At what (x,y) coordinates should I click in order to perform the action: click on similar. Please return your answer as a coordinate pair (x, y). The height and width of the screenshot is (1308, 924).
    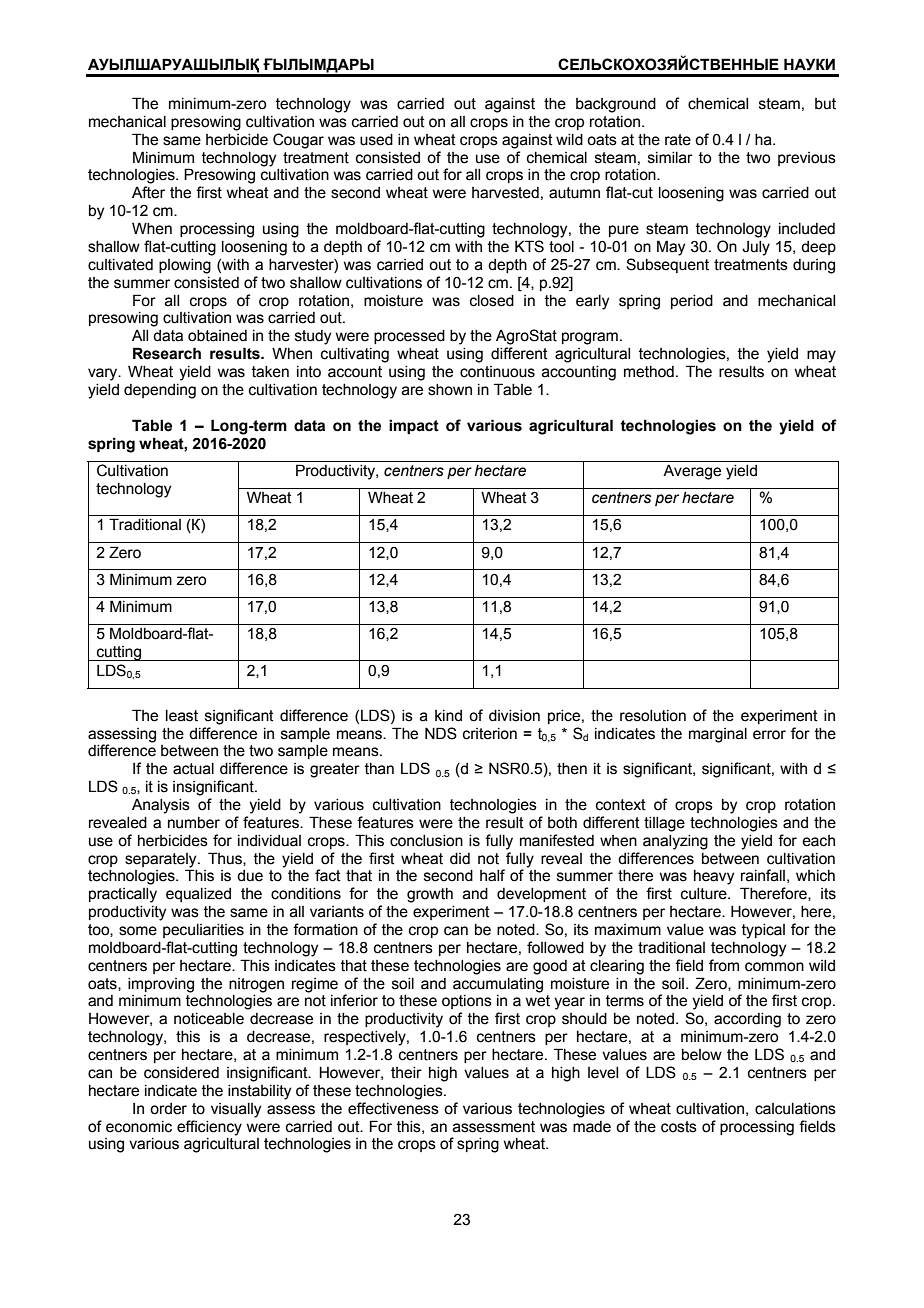
    Looking at the image, I should click on (670, 158).
